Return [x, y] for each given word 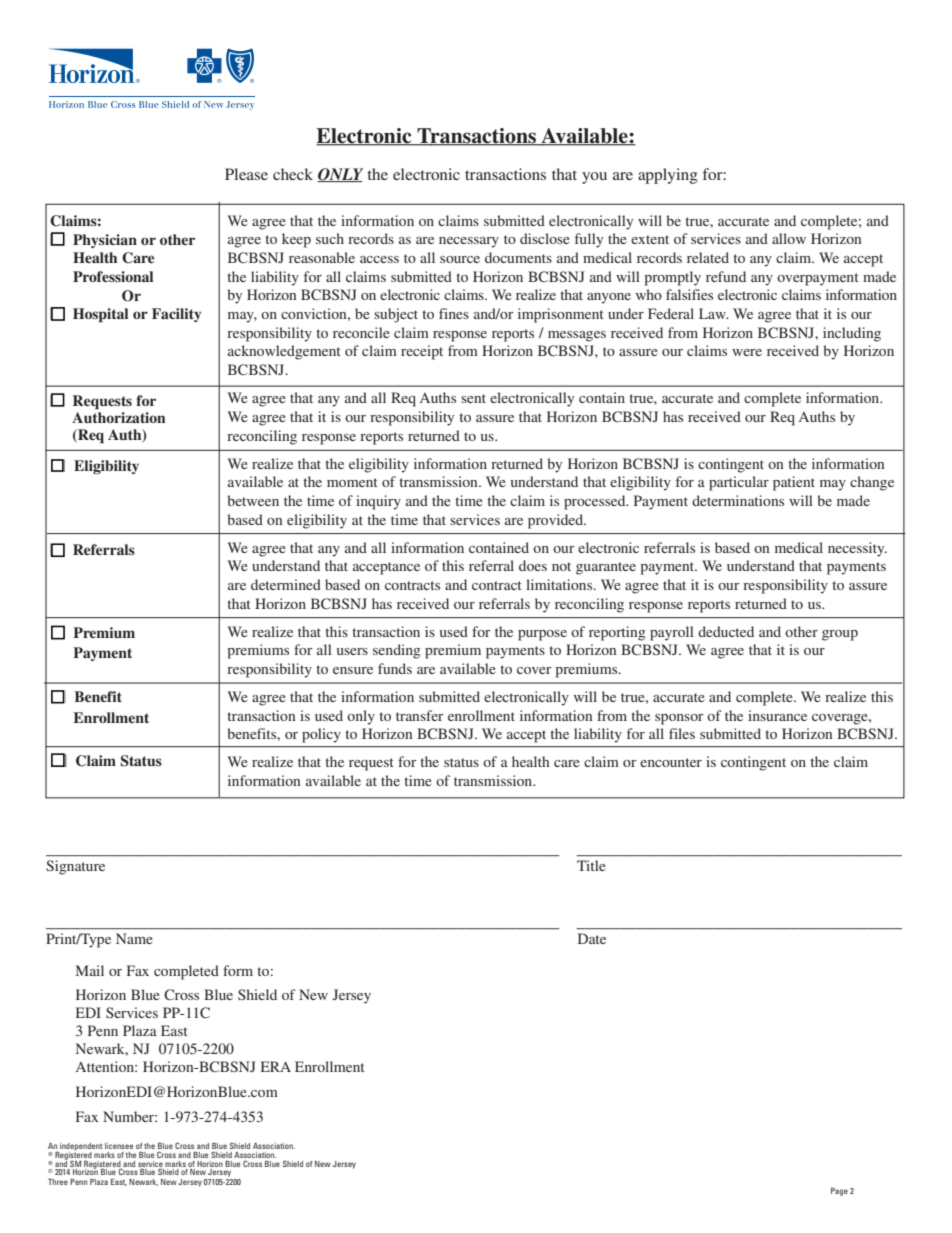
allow [789, 238]
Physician [105, 241]
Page [839, 1192]
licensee [119, 1146]
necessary [469, 242]
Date [592, 938]
